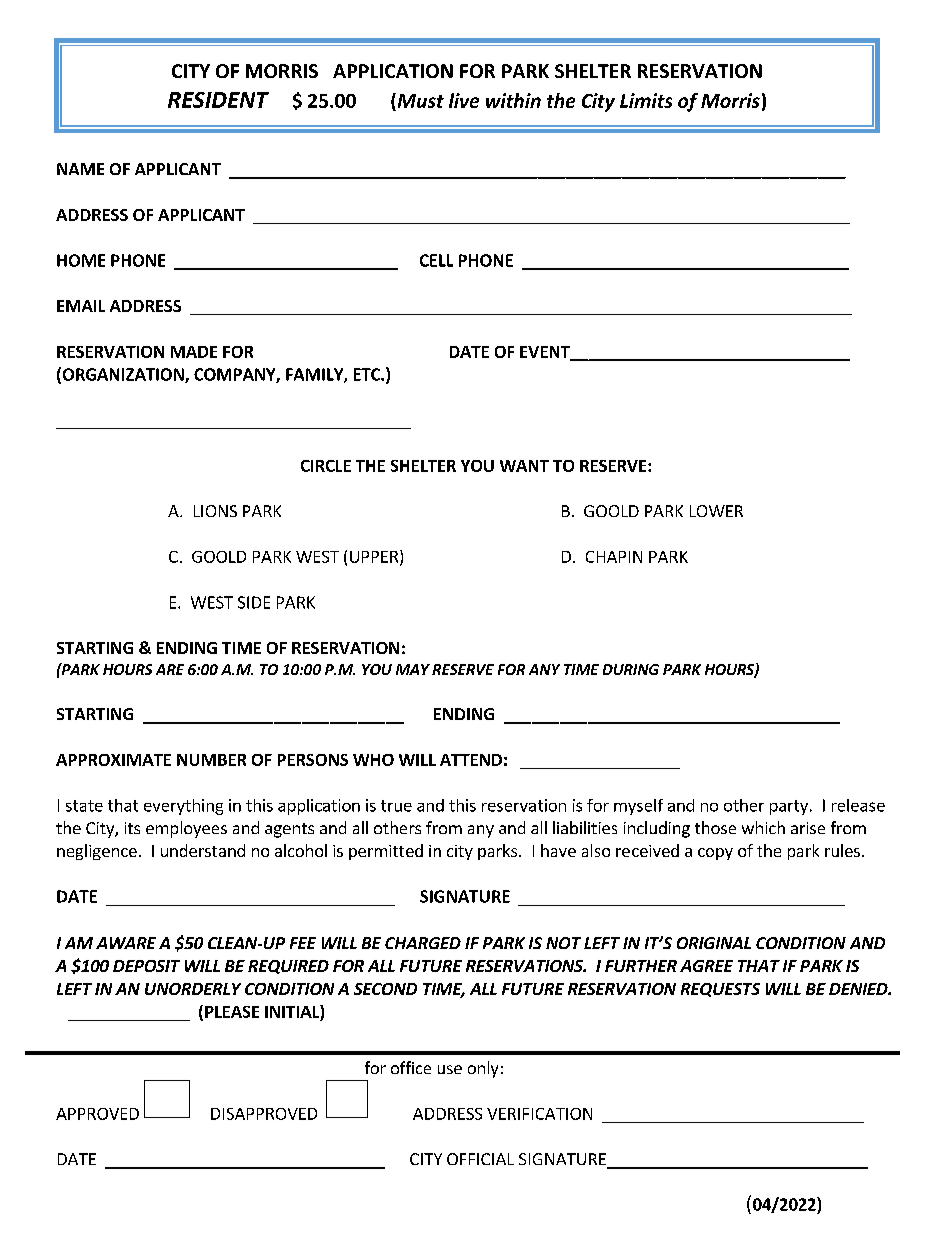  What do you see at coordinates (413, 669) in the screenshot?
I see `MAY` at bounding box center [413, 669].
